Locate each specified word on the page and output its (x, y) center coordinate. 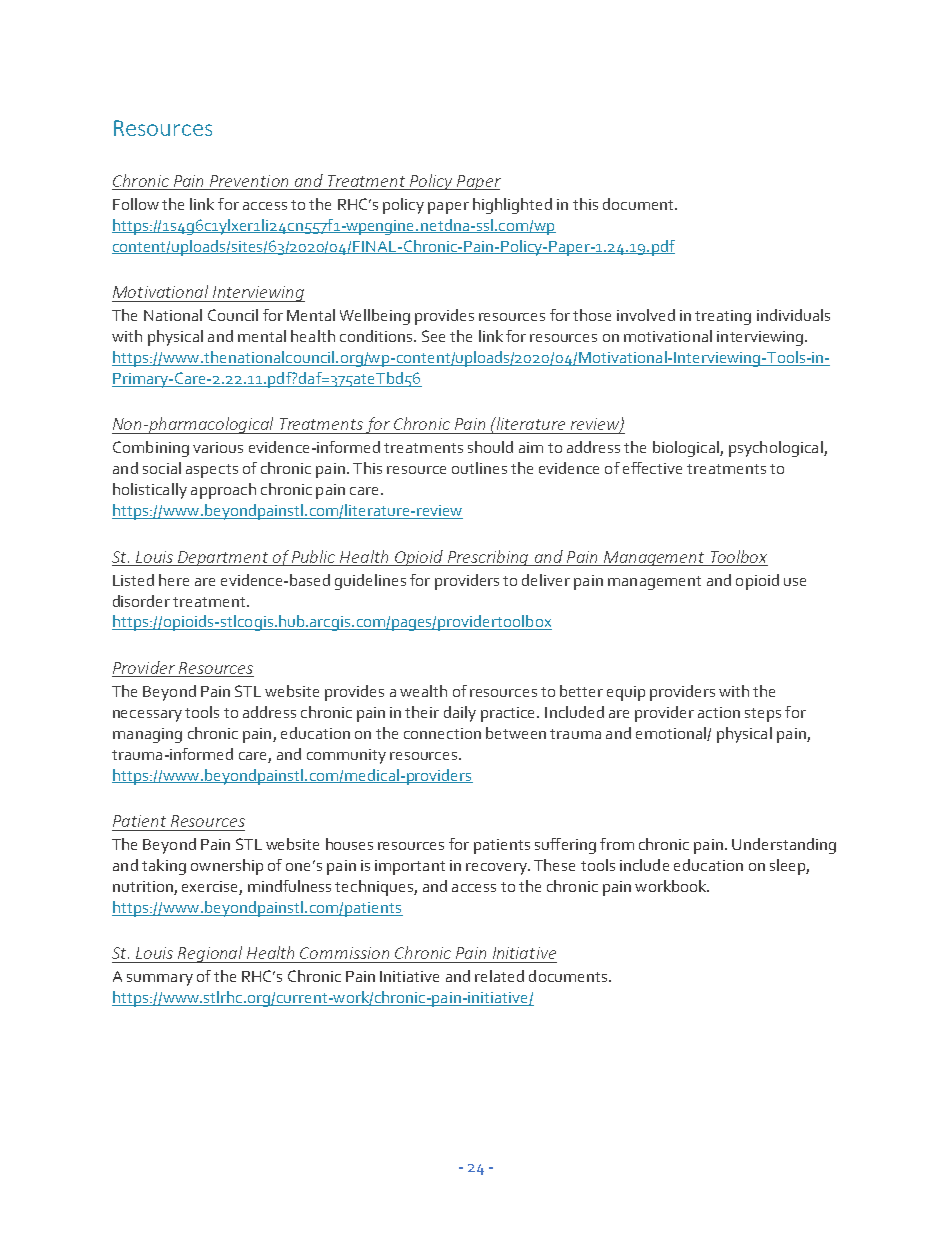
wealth (423, 691)
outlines (479, 468)
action (719, 712)
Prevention (249, 181)
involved (646, 315)
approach (223, 491)
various (218, 447)
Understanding (784, 846)
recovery (497, 869)
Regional (210, 954)
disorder (141, 601)
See (433, 336)
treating (723, 317)
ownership (227, 867)
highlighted (512, 206)
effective (652, 468)
